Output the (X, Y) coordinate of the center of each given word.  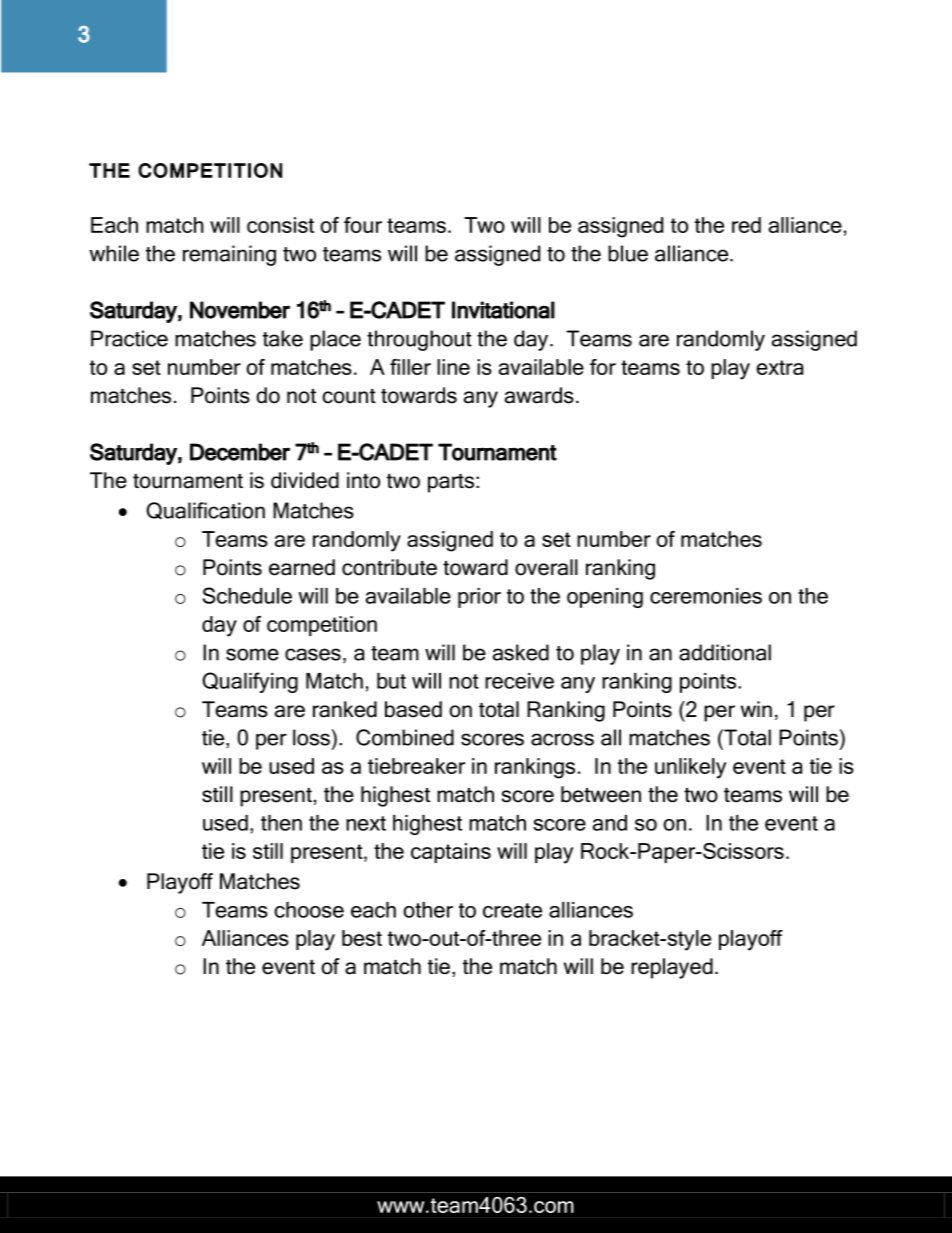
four (363, 225)
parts (451, 483)
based (413, 709)
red (746, 225)
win (756, 709)
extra (779, 367)
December (240, 452)
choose (309, 910)
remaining (229, 255)
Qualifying (250, 682)
